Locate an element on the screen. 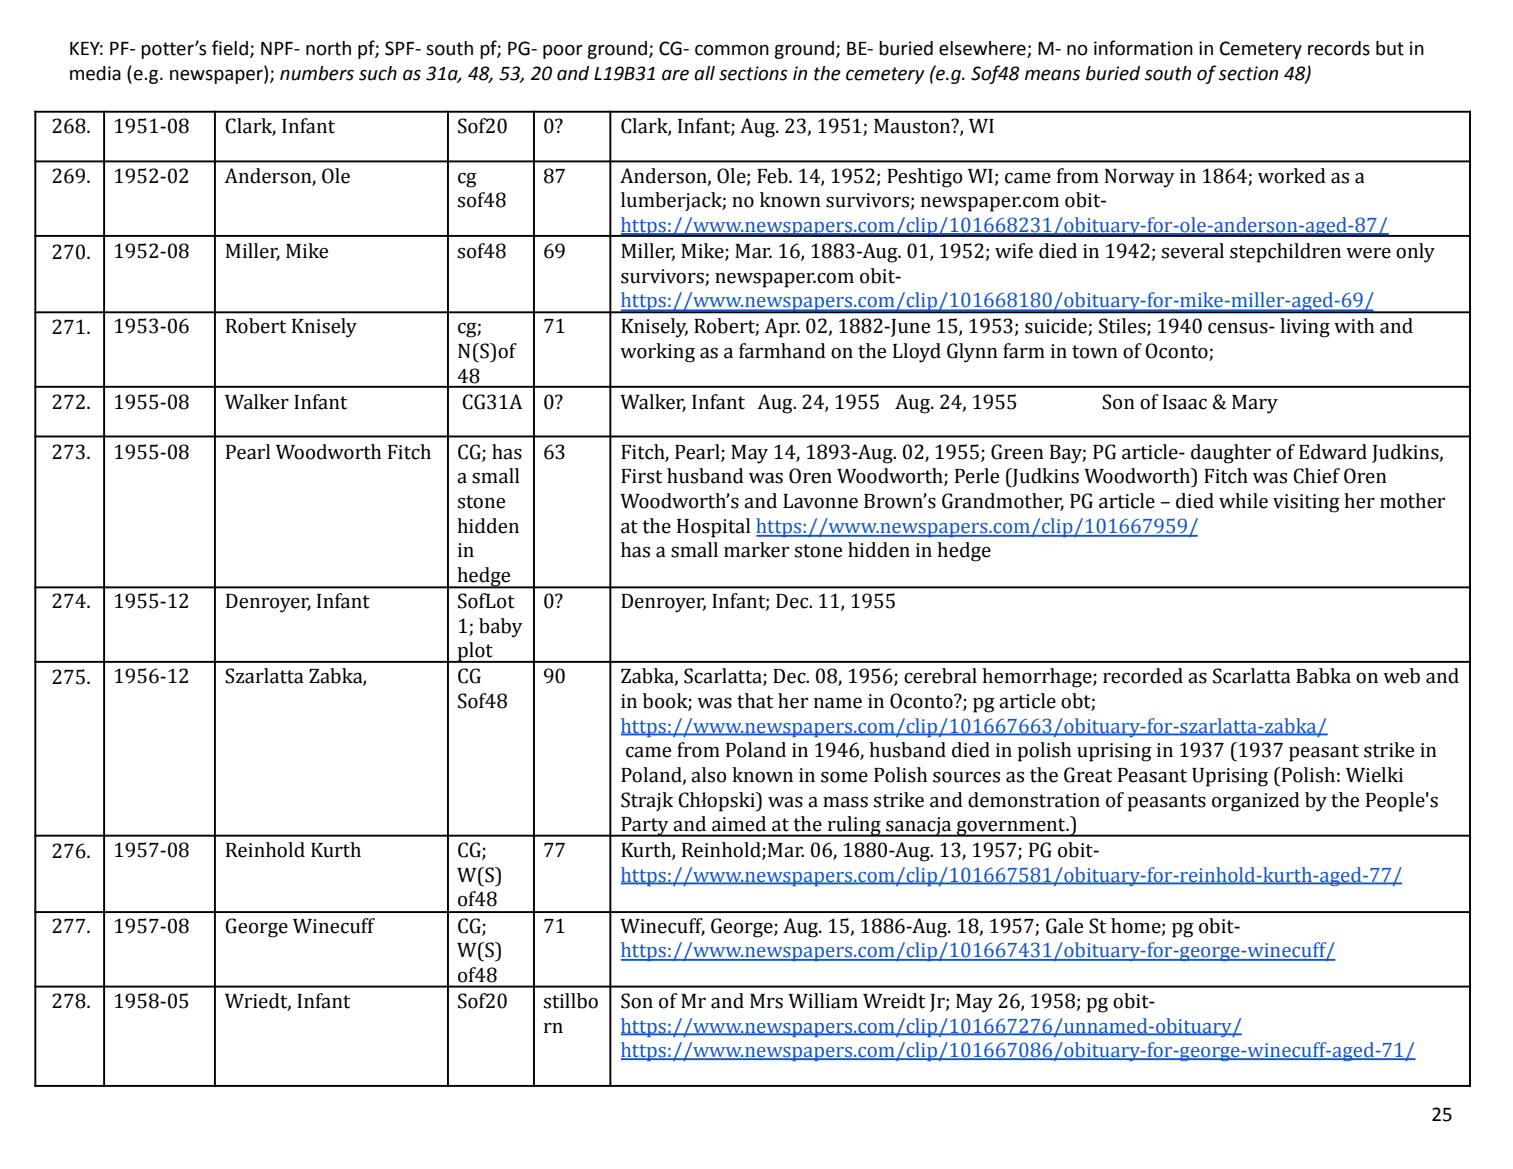 The image size is (1513, 1169). that is located at coordinates (755, 701).
